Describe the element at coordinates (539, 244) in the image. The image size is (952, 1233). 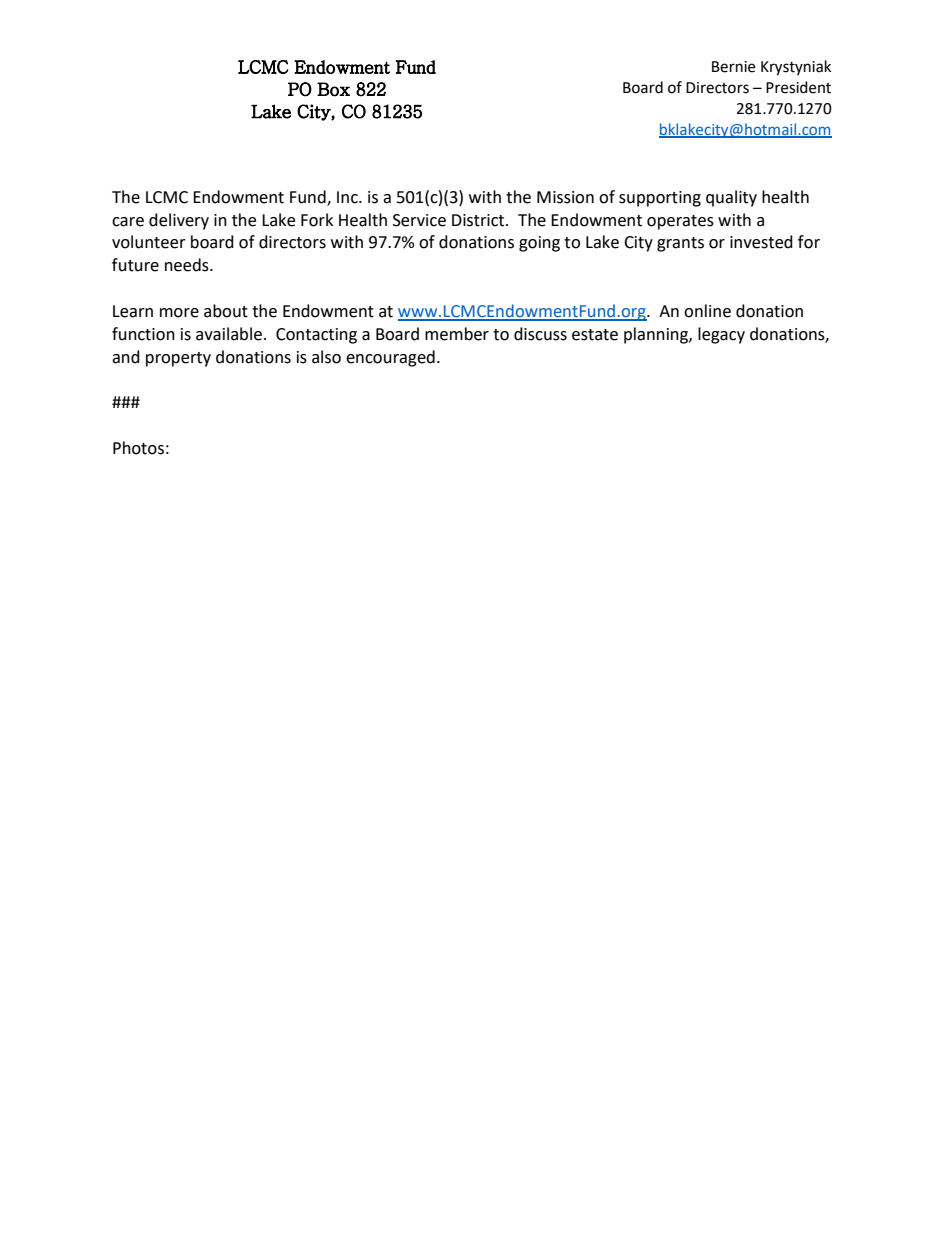
I see `going` at that location.
